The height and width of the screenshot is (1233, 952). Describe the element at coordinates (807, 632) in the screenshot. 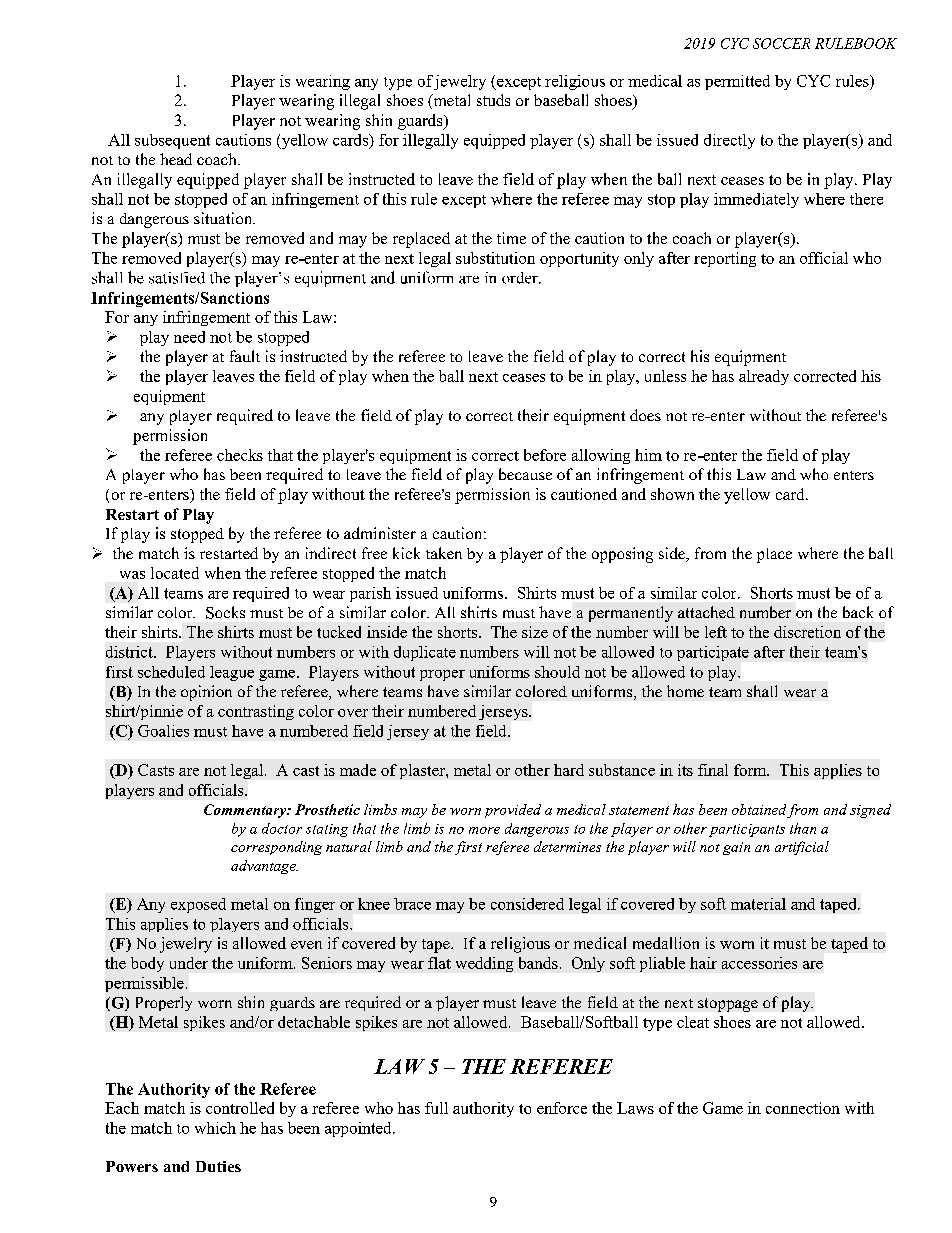

I see `discretion` at that location.
